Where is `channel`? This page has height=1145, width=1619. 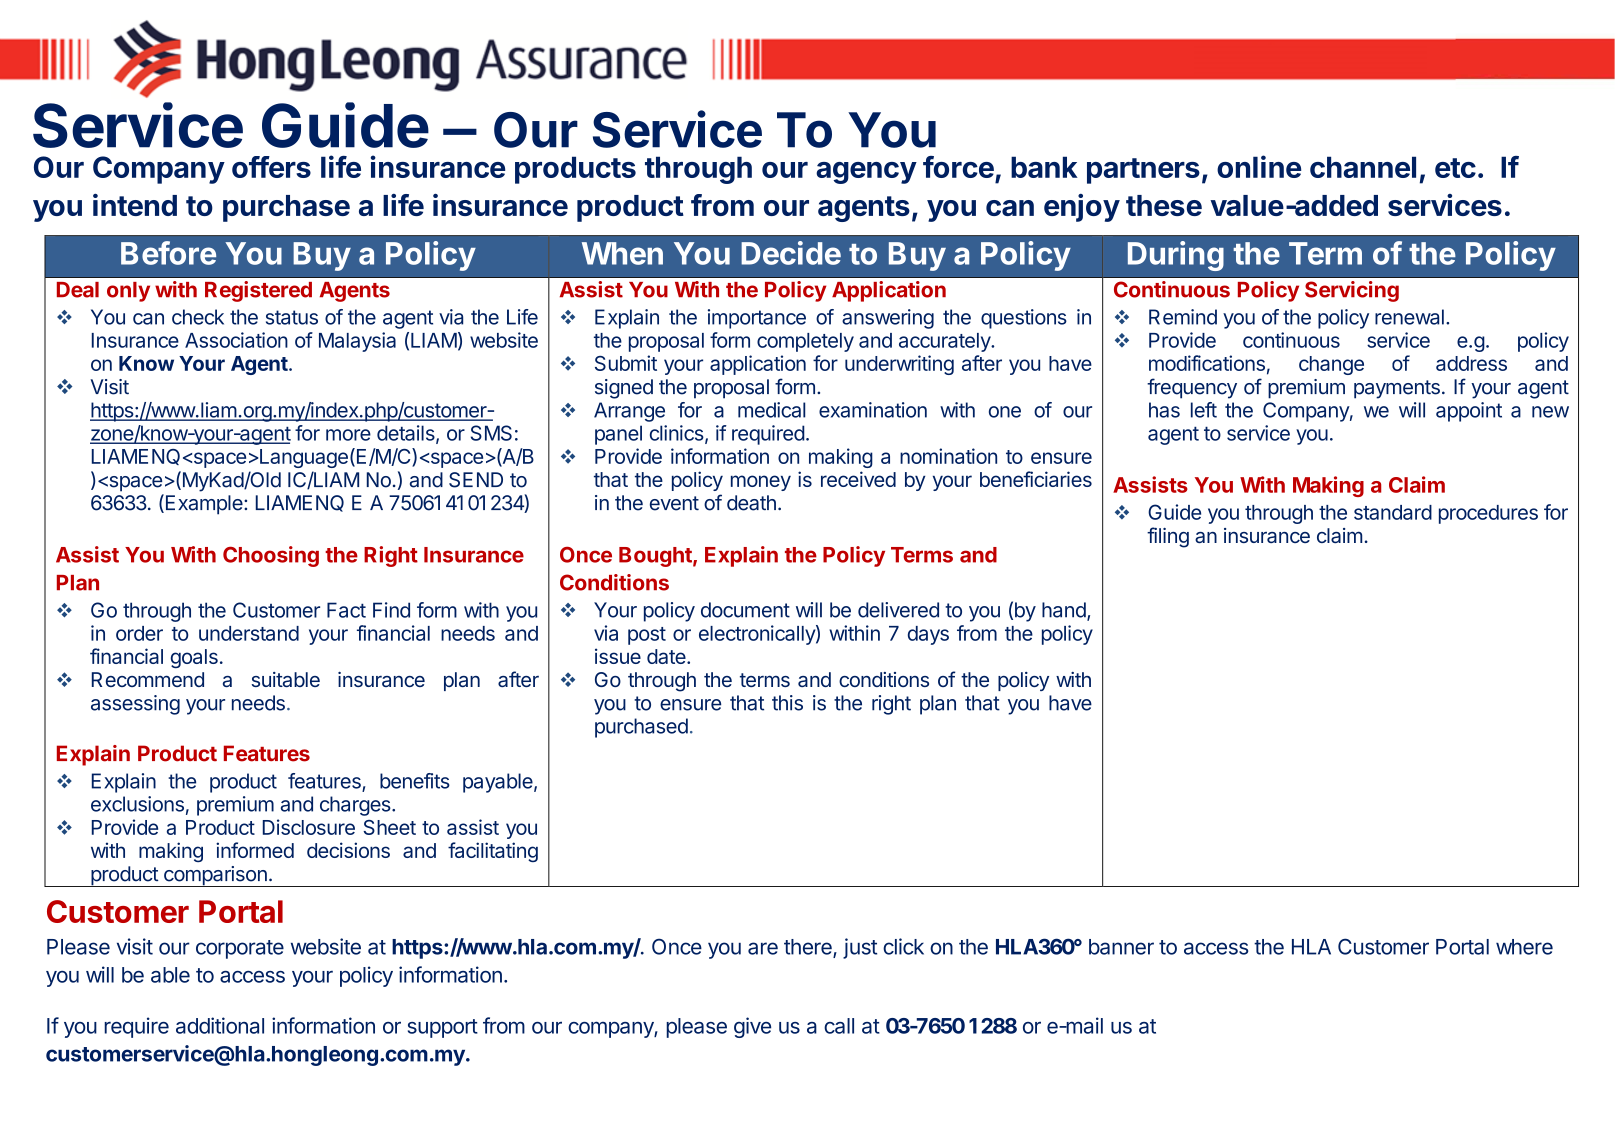 channel is located at coordinates (1363, 167).
